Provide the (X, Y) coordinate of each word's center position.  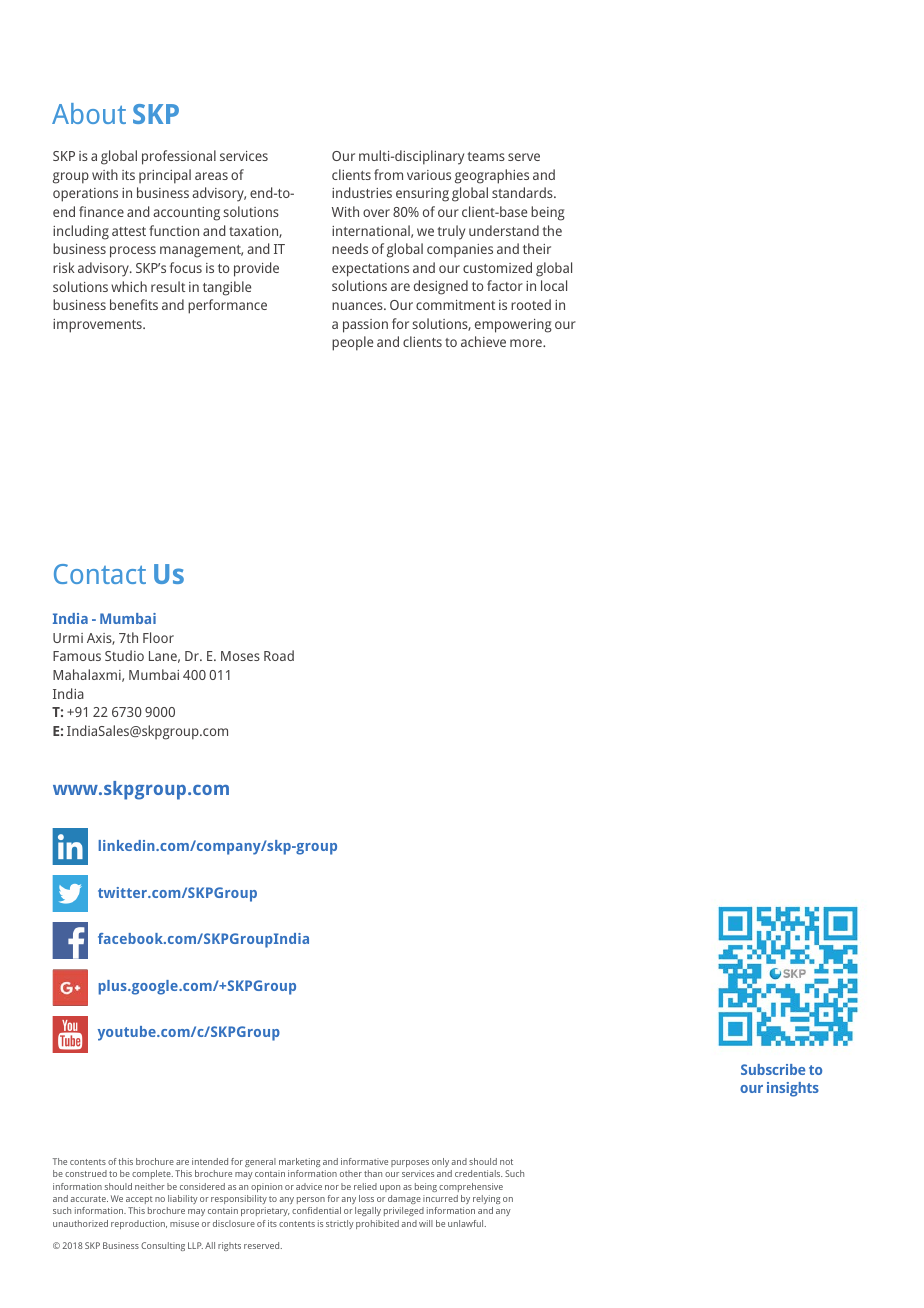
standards (523, 192)
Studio (124, 655)
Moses (240, 656)
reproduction (139, 1224)
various (429, 175)
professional (179, 157)
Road (279, 655)
